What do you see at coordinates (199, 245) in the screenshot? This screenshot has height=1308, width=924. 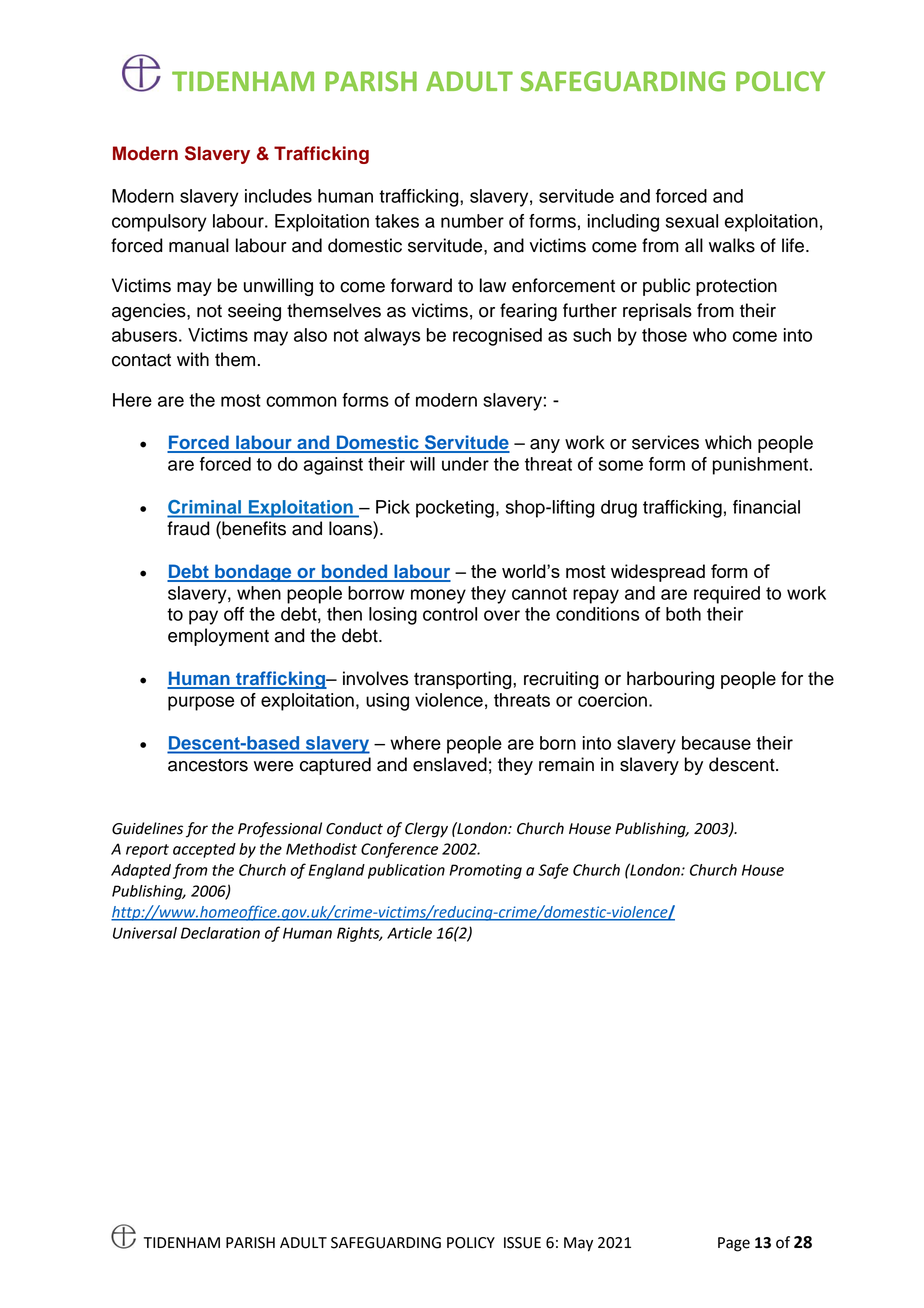 I see `manual` at bounding box center [199, 245].
